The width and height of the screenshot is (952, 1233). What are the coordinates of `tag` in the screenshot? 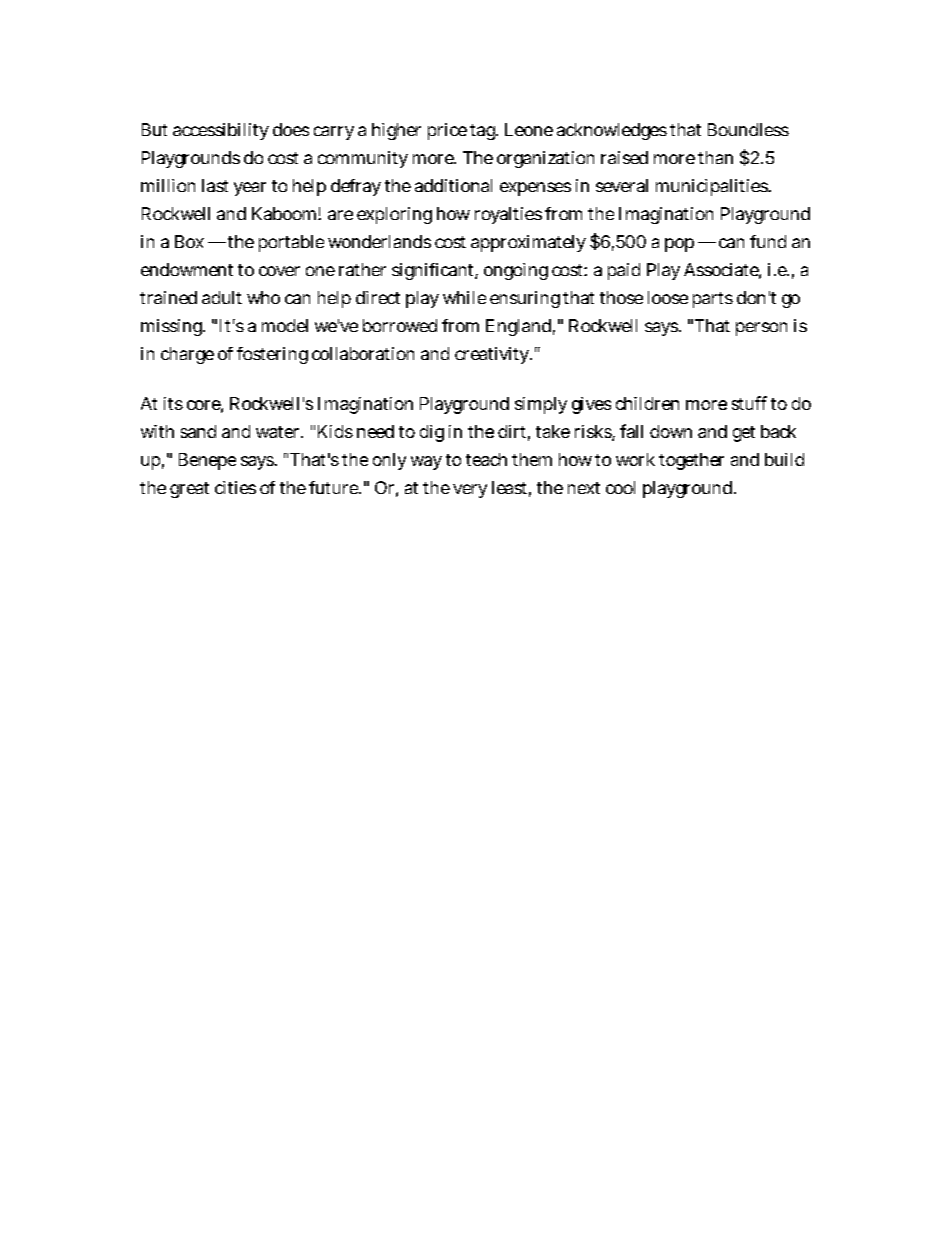 It's located at (484, 132).
